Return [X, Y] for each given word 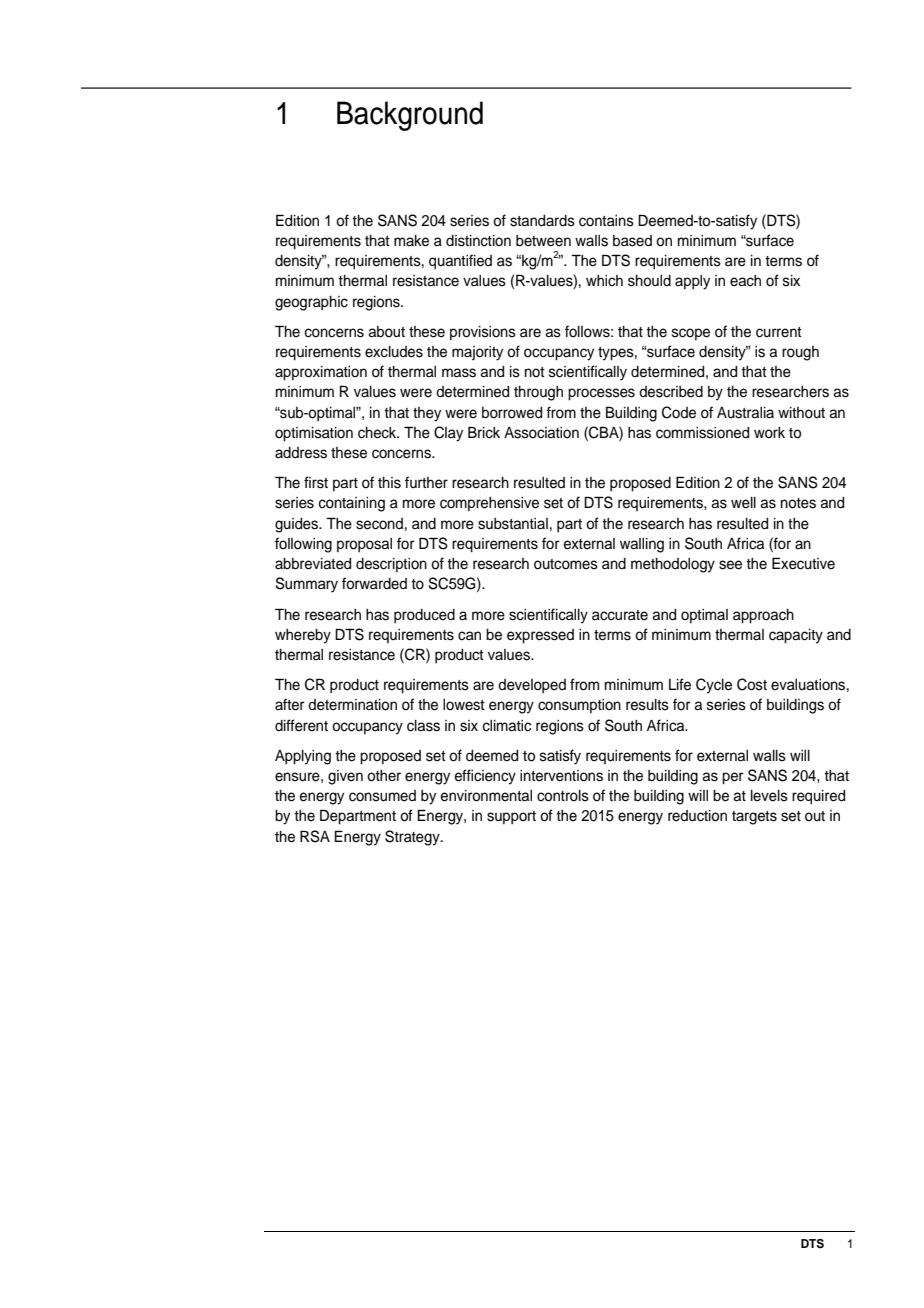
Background [410, 116]
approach [763, 616]
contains [606, 221]
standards [542, 221]
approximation [321, 373]
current [779, 332]
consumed [382, 796]
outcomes [566, 564]
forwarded [374, 583]
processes [601, 394]
